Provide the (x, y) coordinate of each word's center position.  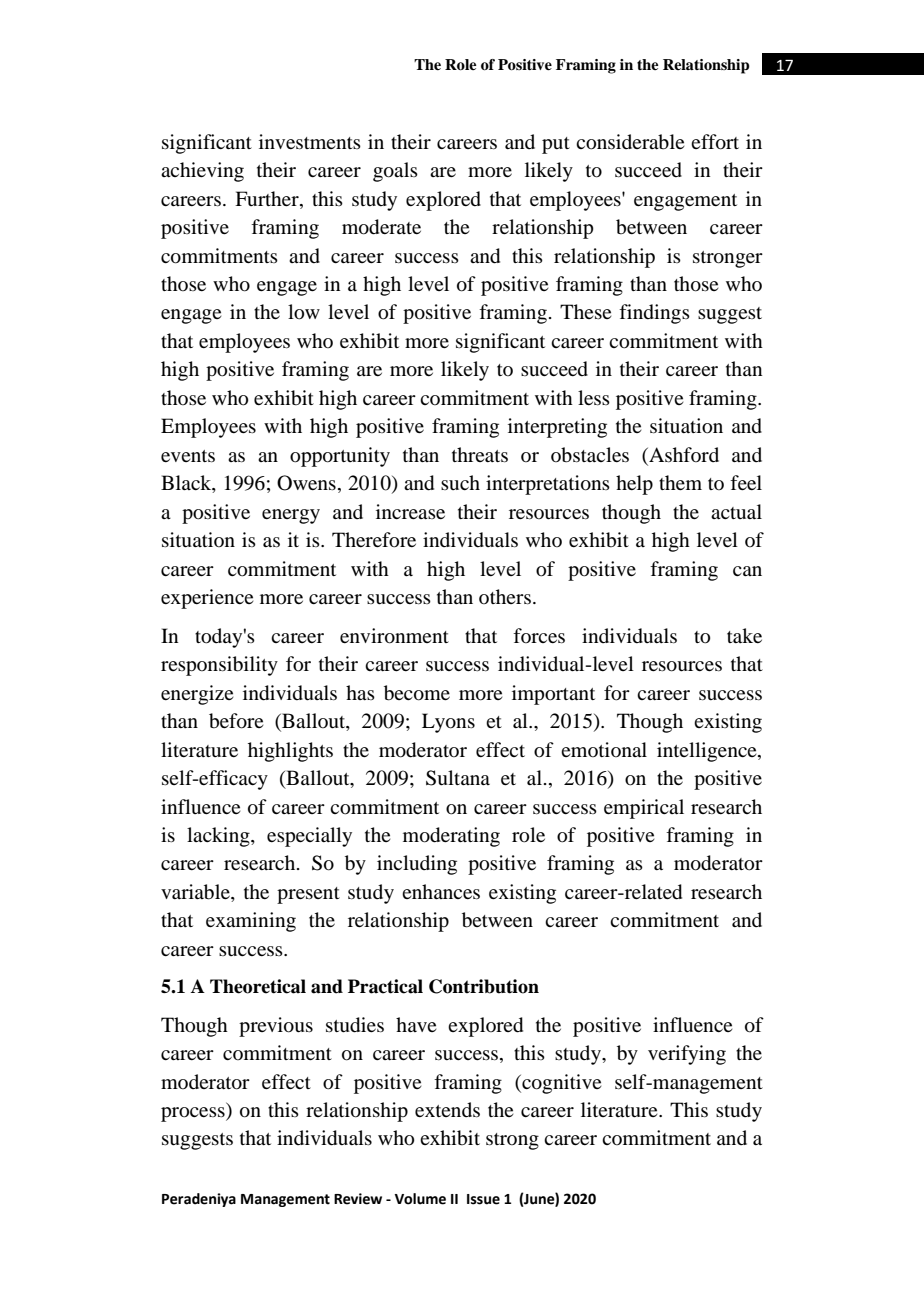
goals (395, 172)
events (188, 456)
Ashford (683, 454)
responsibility (219, 666)
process (194, 1114)
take (744, 635)
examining (251, 922)
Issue (483, 1199)
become (417, 693)
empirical (644, 809)
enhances (441, 891)
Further (268, 198)
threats (480, 454)
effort (715, 142)
